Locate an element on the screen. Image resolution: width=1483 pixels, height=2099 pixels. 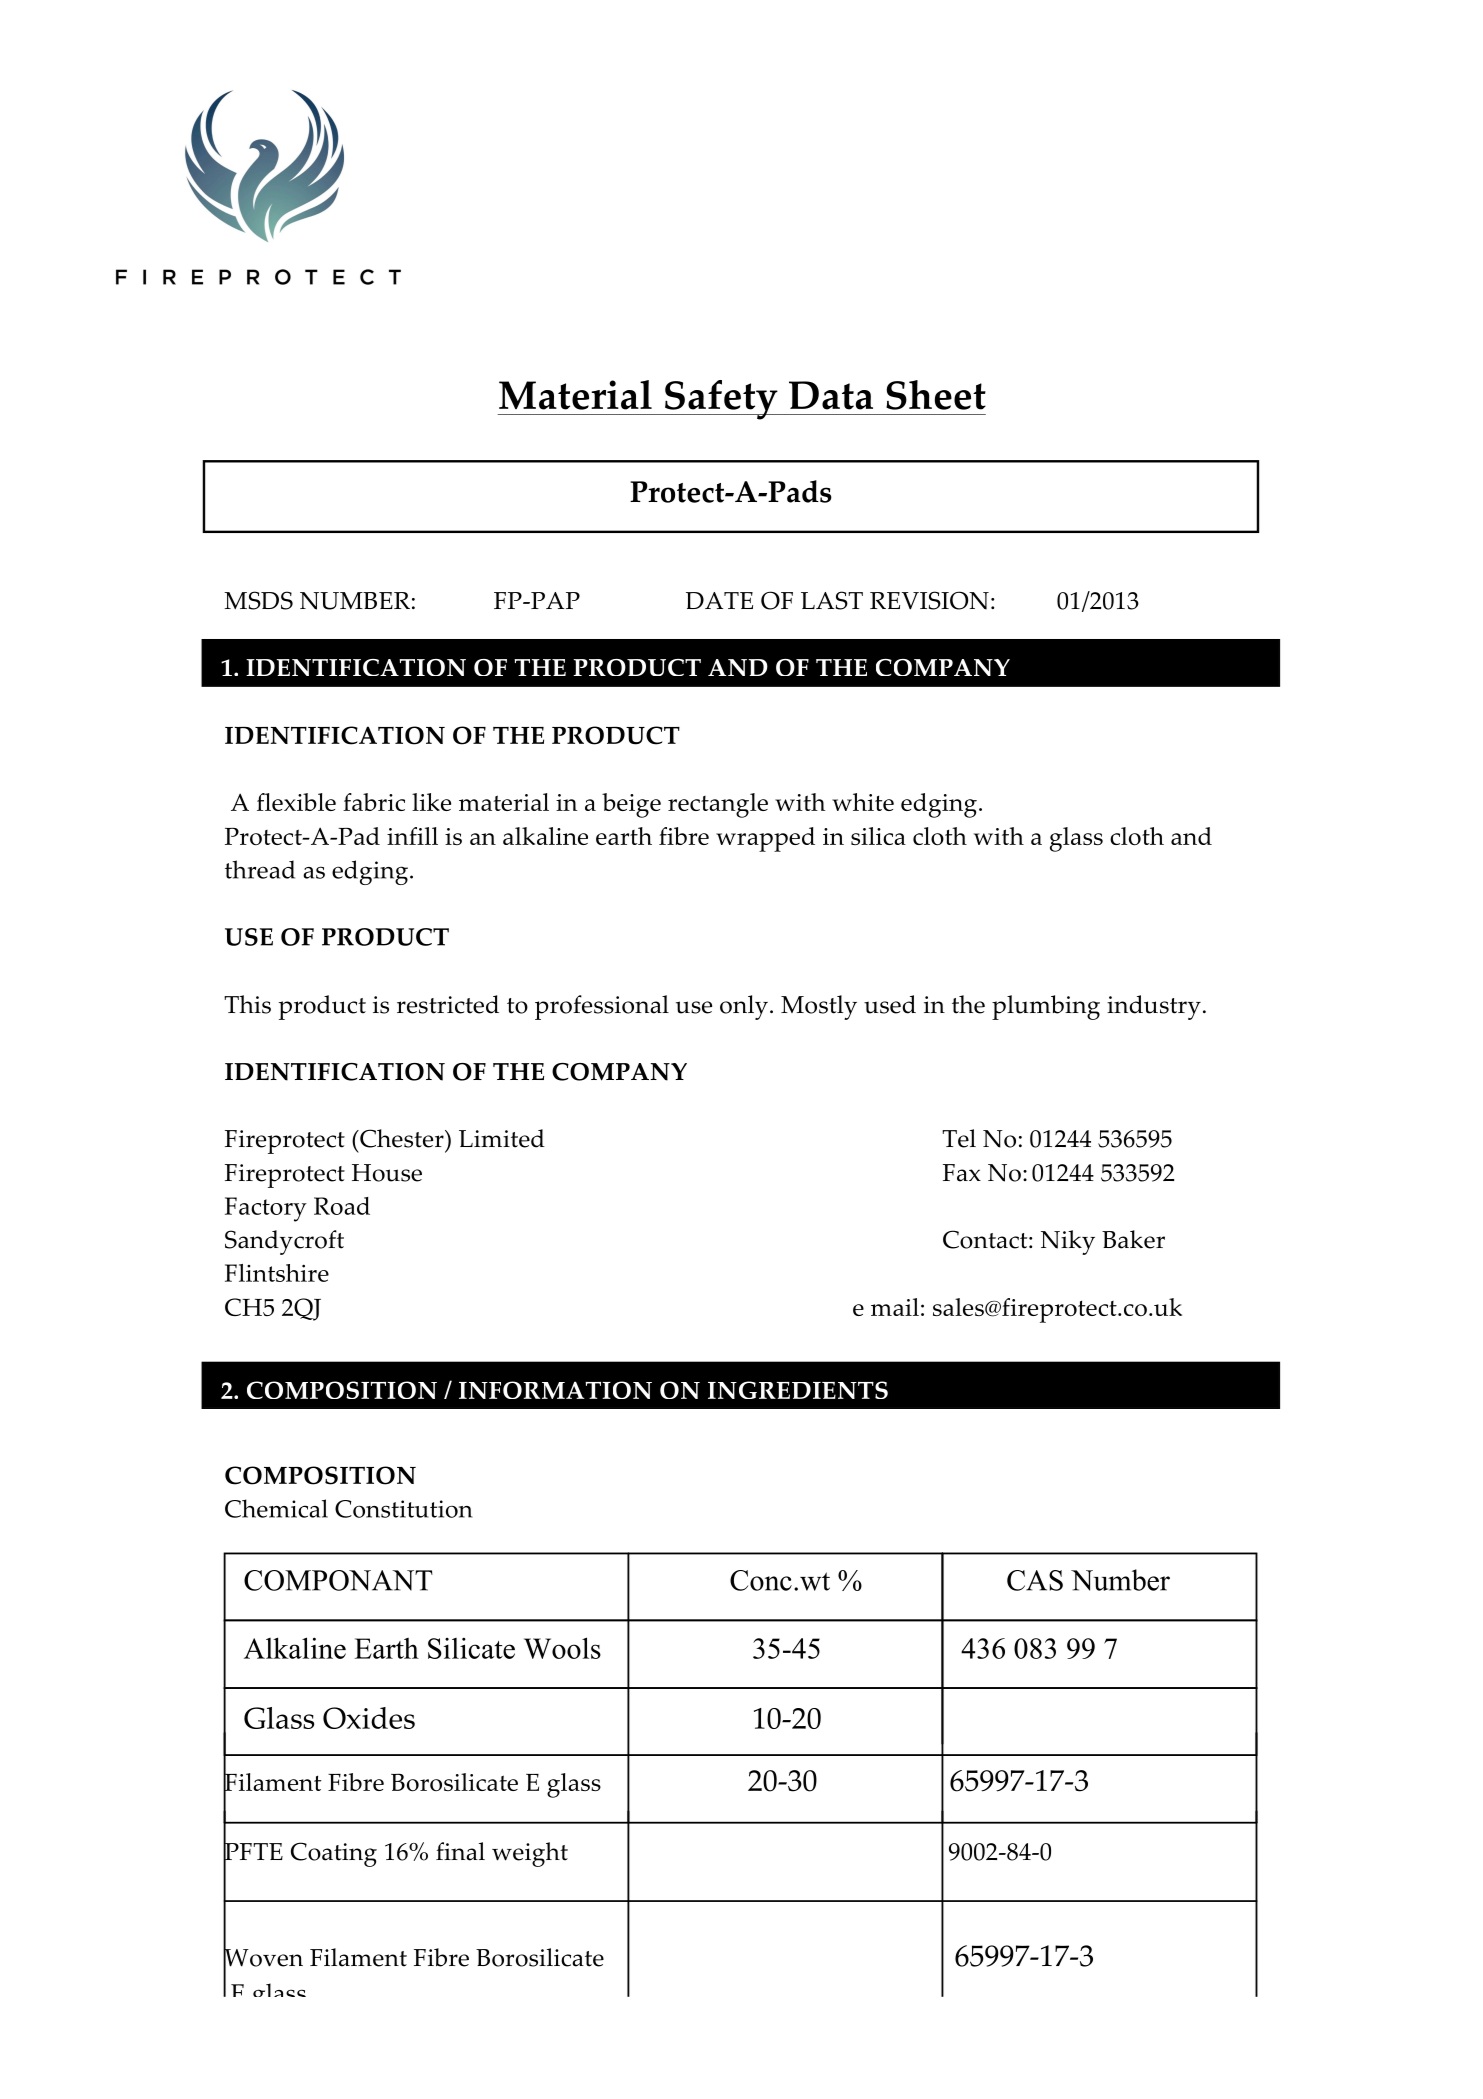
MSDS is located at coordinates (258, 600).
